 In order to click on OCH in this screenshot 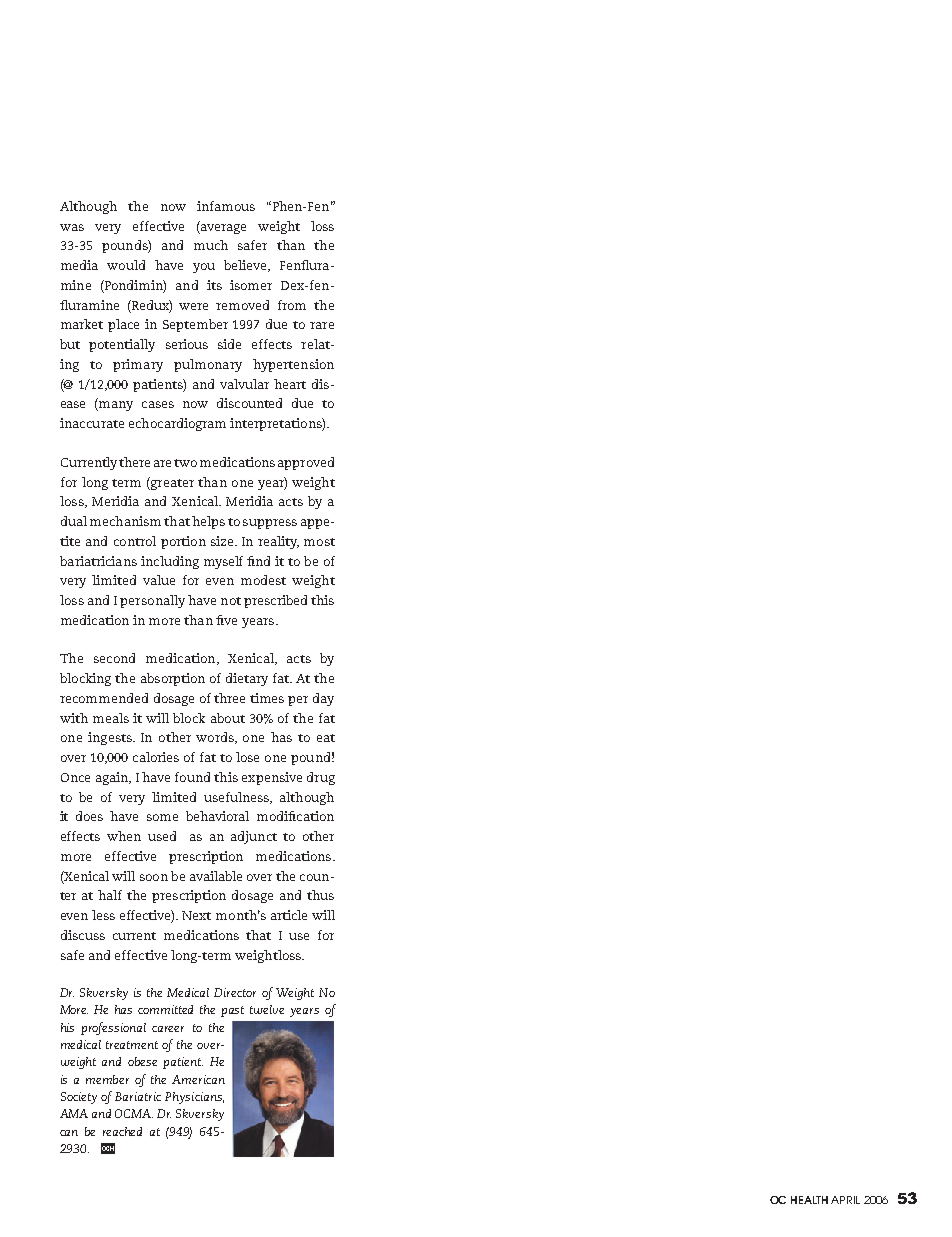, I will do `click(108, 1148)`.
